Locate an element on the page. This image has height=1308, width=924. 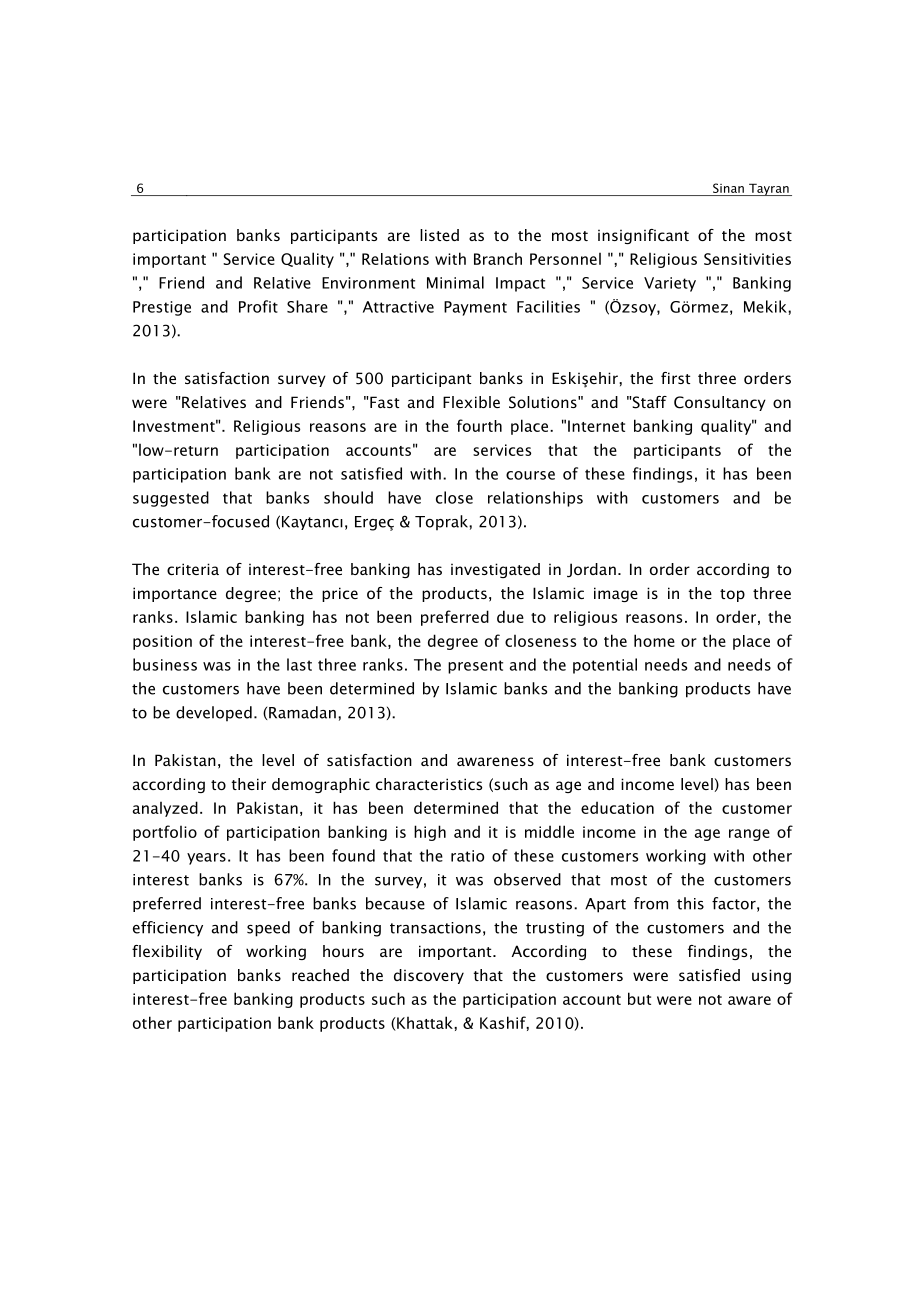
discovery is located at coordinates (429, 976).
